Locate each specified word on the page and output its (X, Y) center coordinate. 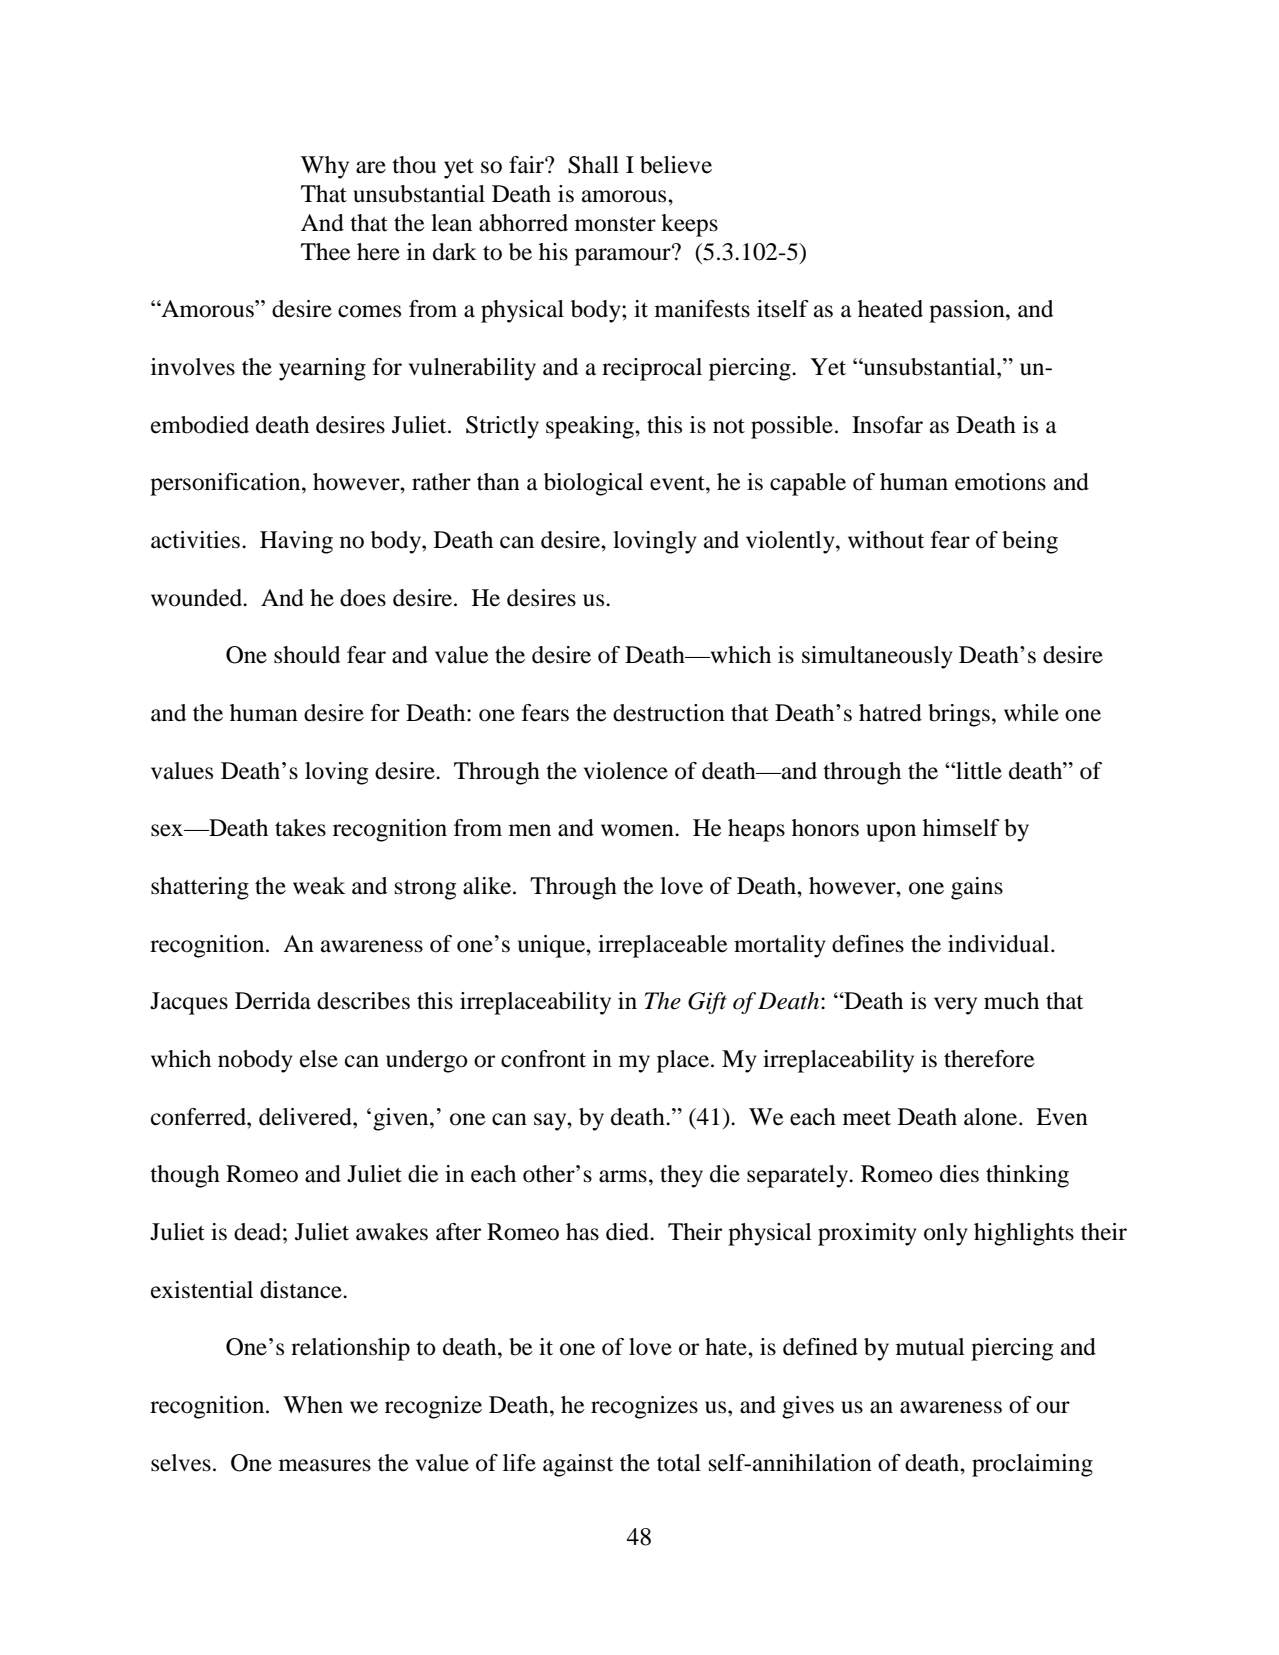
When (313, 1405)
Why (325, 167)
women (638, 830)
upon (891, 833)
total (679, 1463)
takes (300, 828)
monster (615, 224)
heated (890, 309)
